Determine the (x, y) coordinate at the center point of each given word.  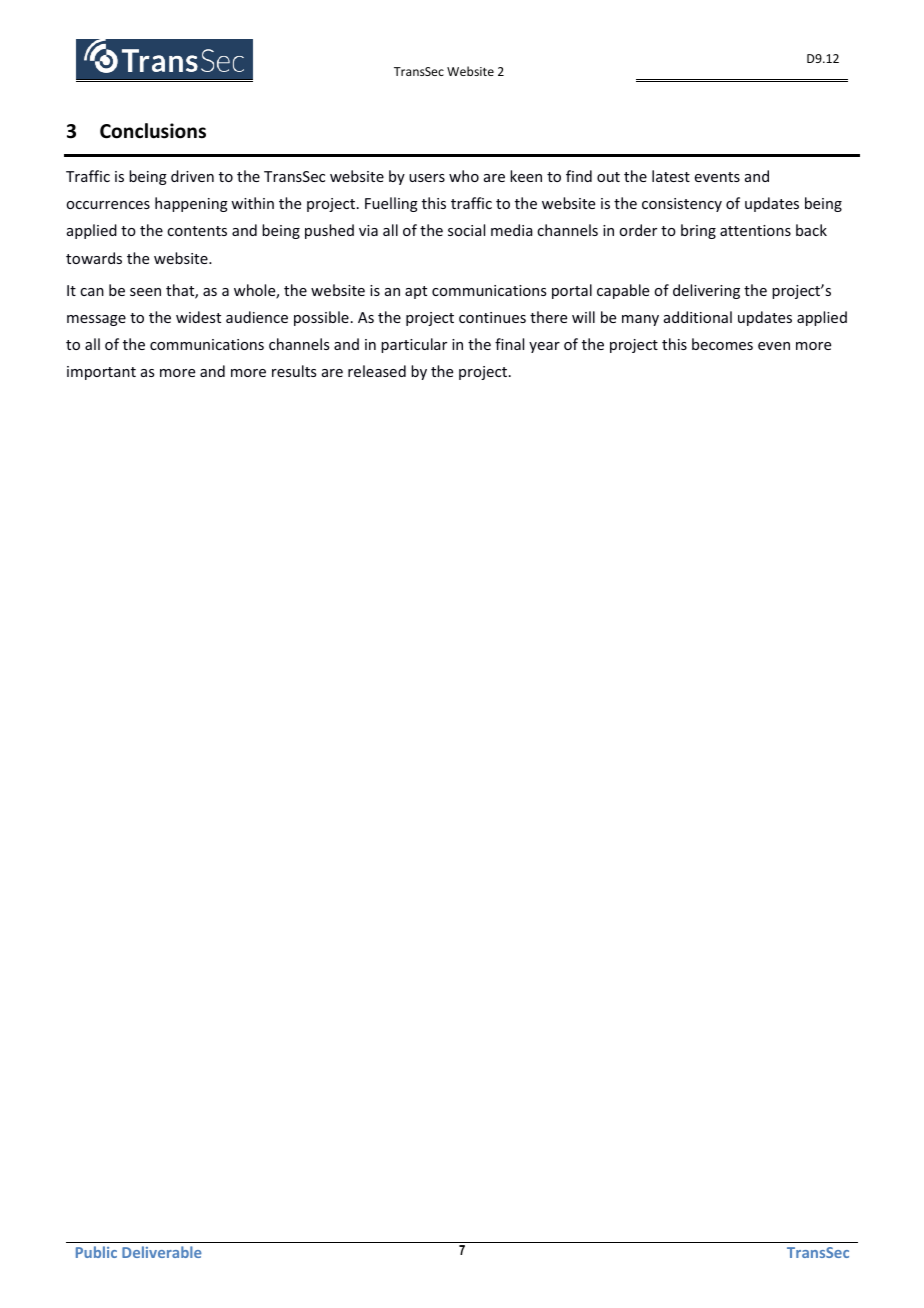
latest (671, 176)
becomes (722, 344)
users (427, 178)
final (509, 344)
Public (96, 1252)
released (377, 371)
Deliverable (162, 1252)
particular (414, 345)
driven (192, 176)
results (294, 371)
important (101, 373)
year (544, 347)
